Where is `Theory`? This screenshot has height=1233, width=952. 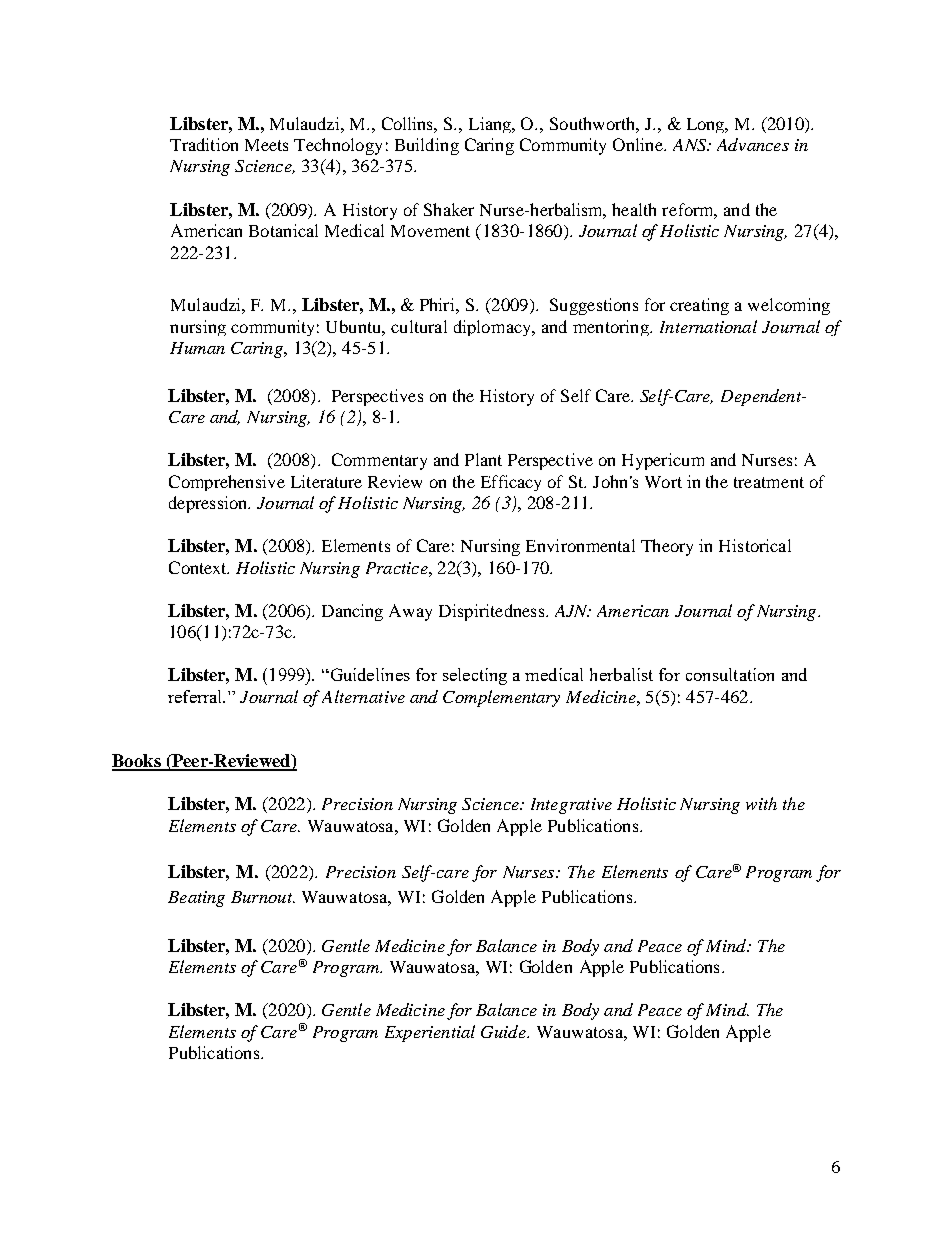
Theory is located at coordinates (667, 547).
